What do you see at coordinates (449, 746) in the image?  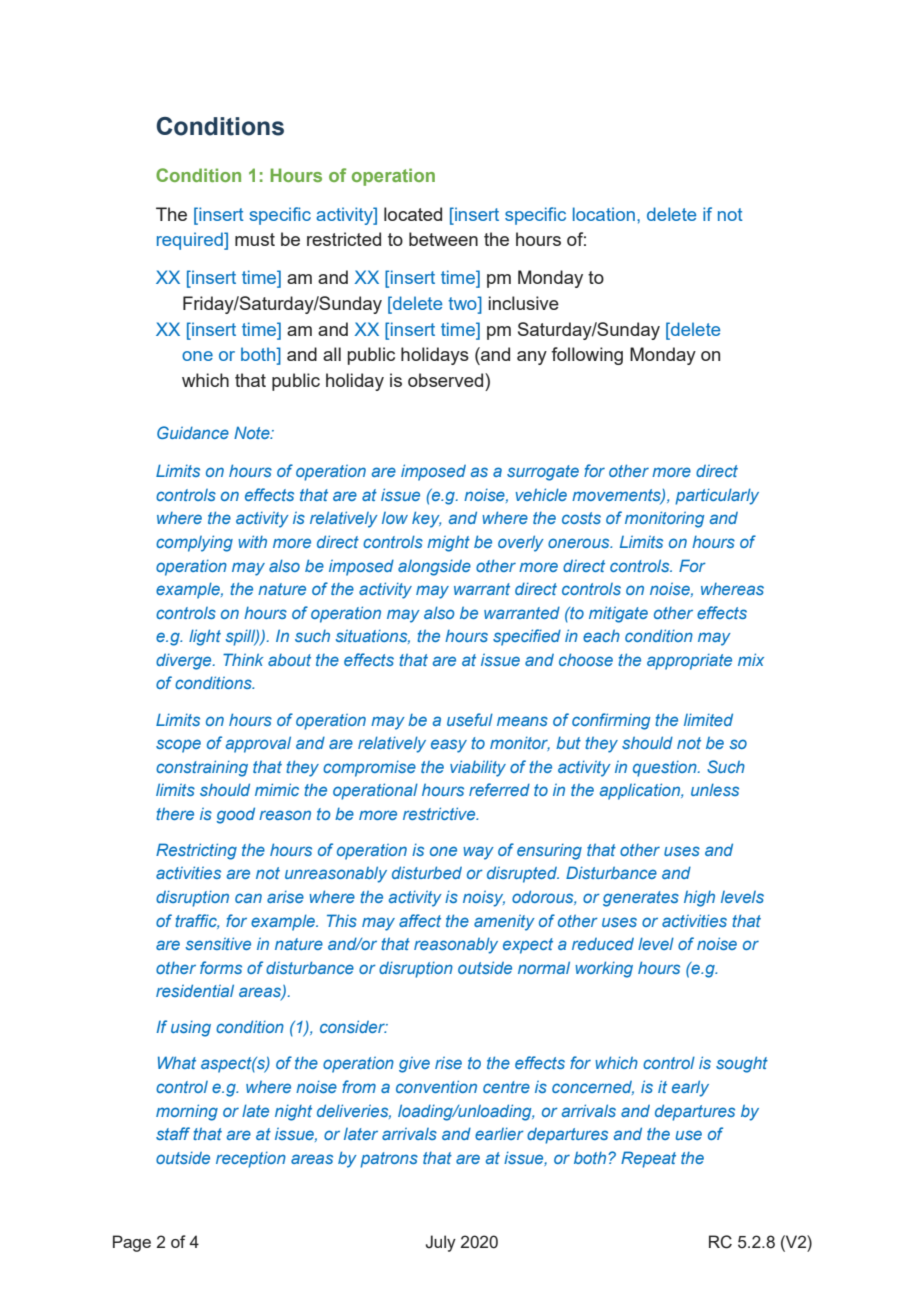 I see `easy` at bounding box center [449, 746].
